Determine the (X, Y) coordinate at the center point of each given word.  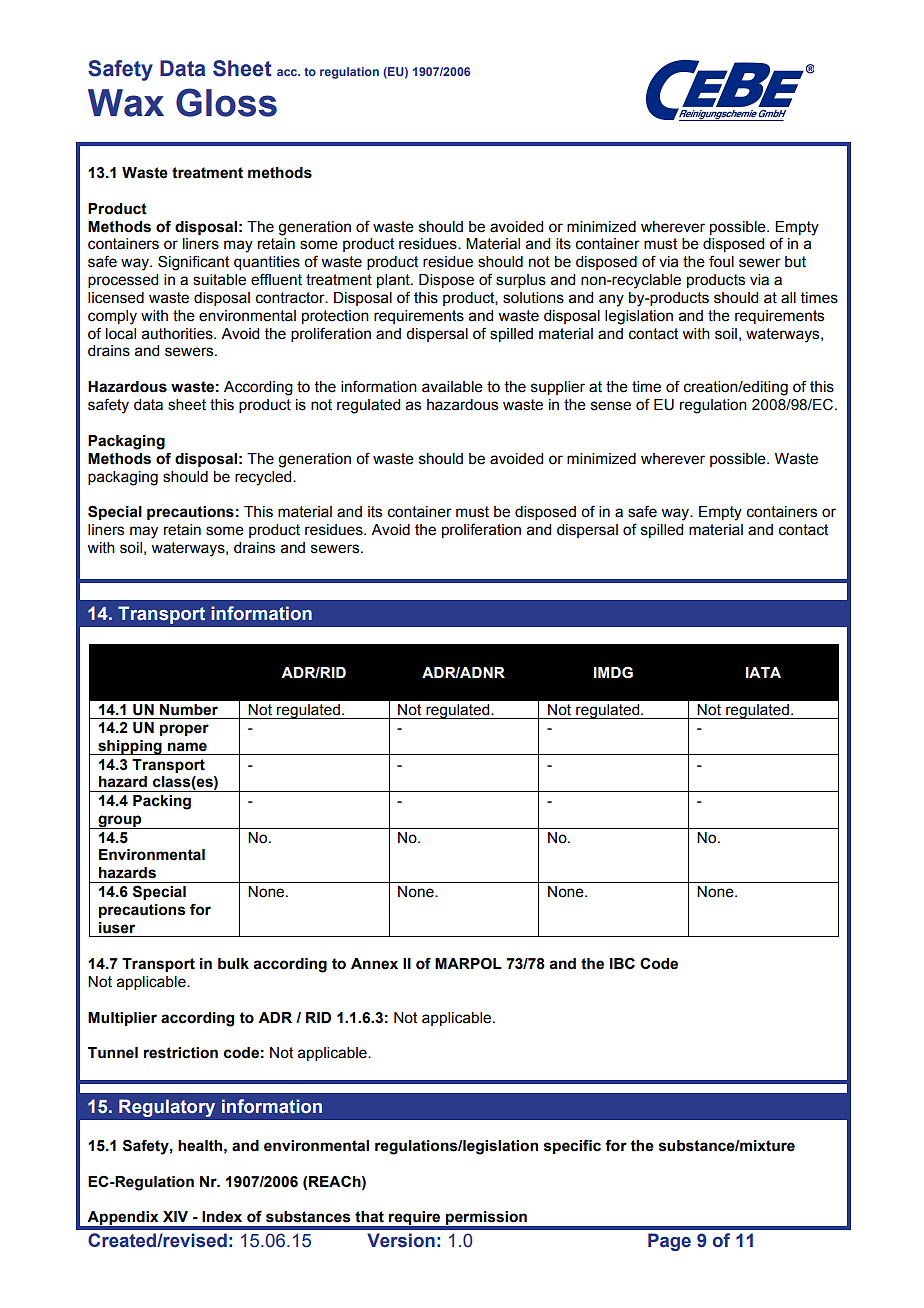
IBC (622, 963)
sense (611, 406)
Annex (374, 964)
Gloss (226, 102)
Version (401, 1240)
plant (394, 281)
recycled (264, 478)
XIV (175, 1216)
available (452, 387)
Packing (162, 802)
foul (721, 261)
